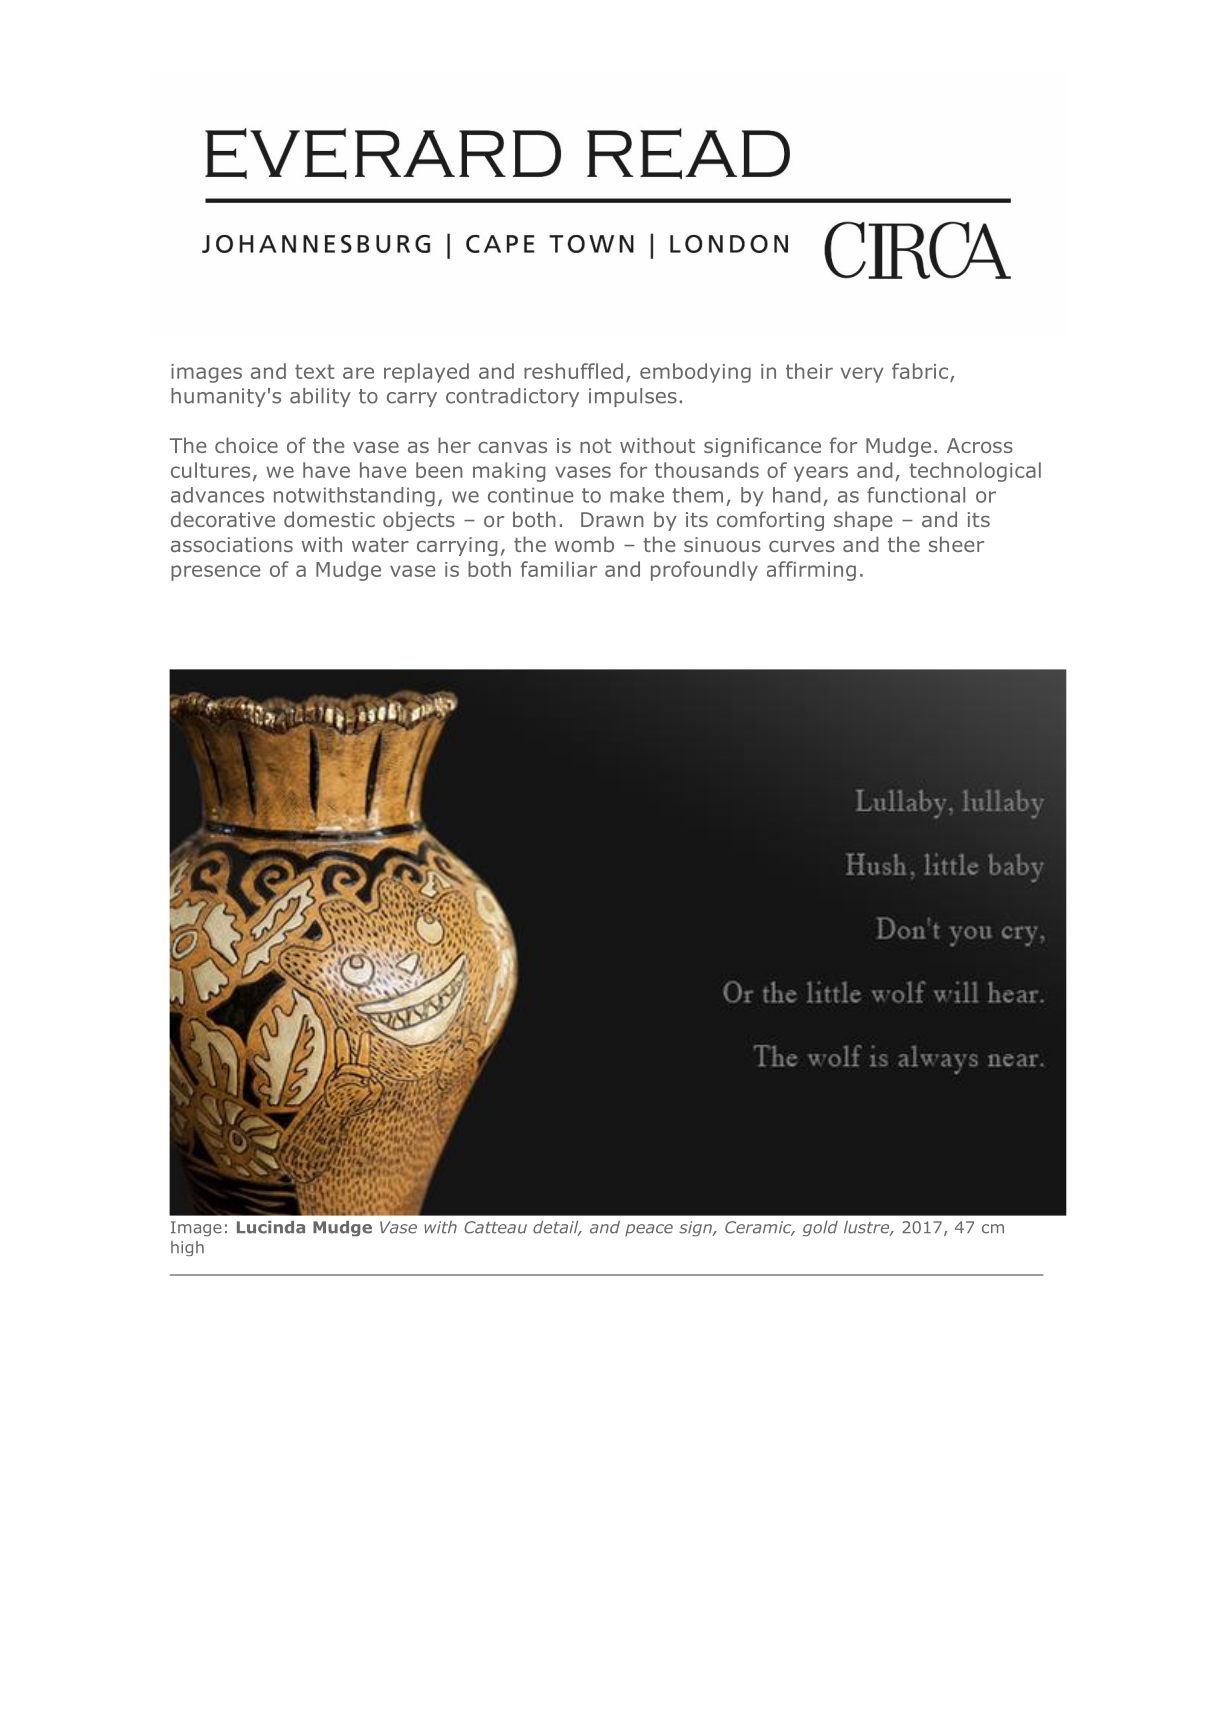  What do you see at coordinates (862, 375) in the image?
I see `very` at bounding box center [862, 375].
